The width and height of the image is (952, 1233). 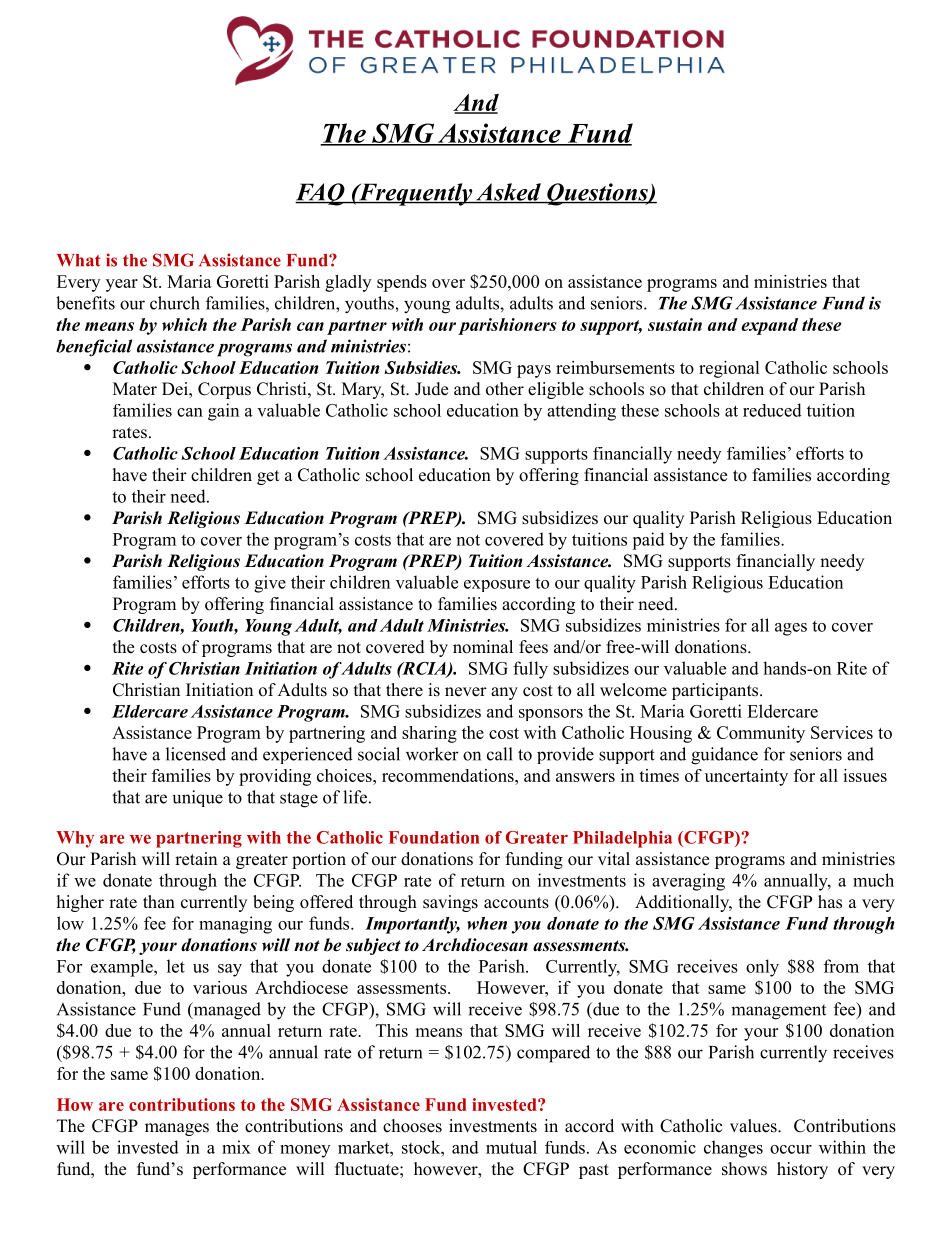 I want to click on mix, so click(x=236, y=1147).
